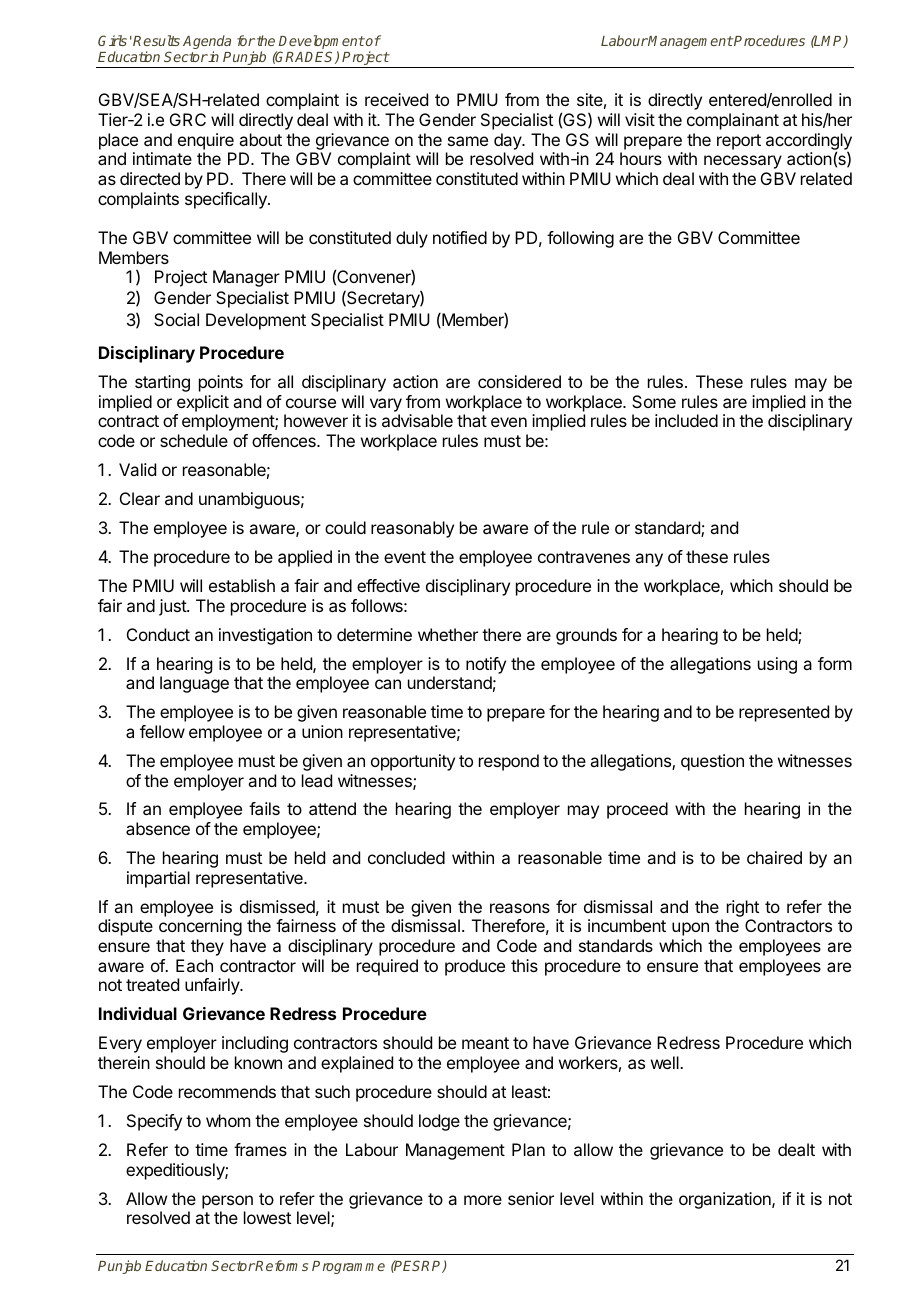  Describe the element at coordinates (406, 857) in the screenshot. I see `concluded` at that location.
